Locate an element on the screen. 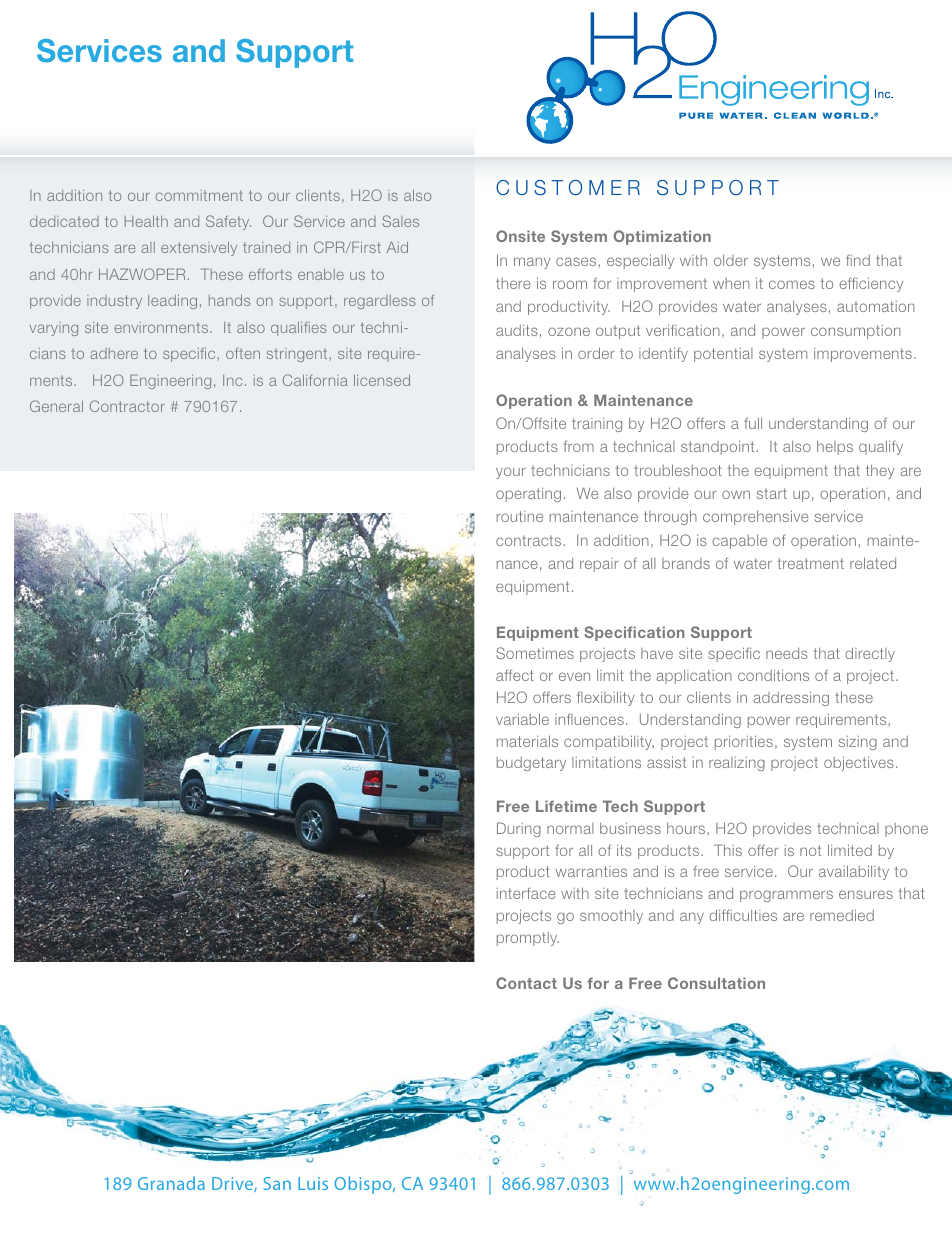 The width and height of the screenshot is (952, 1233). Health is located at coordinates (146, 221).
